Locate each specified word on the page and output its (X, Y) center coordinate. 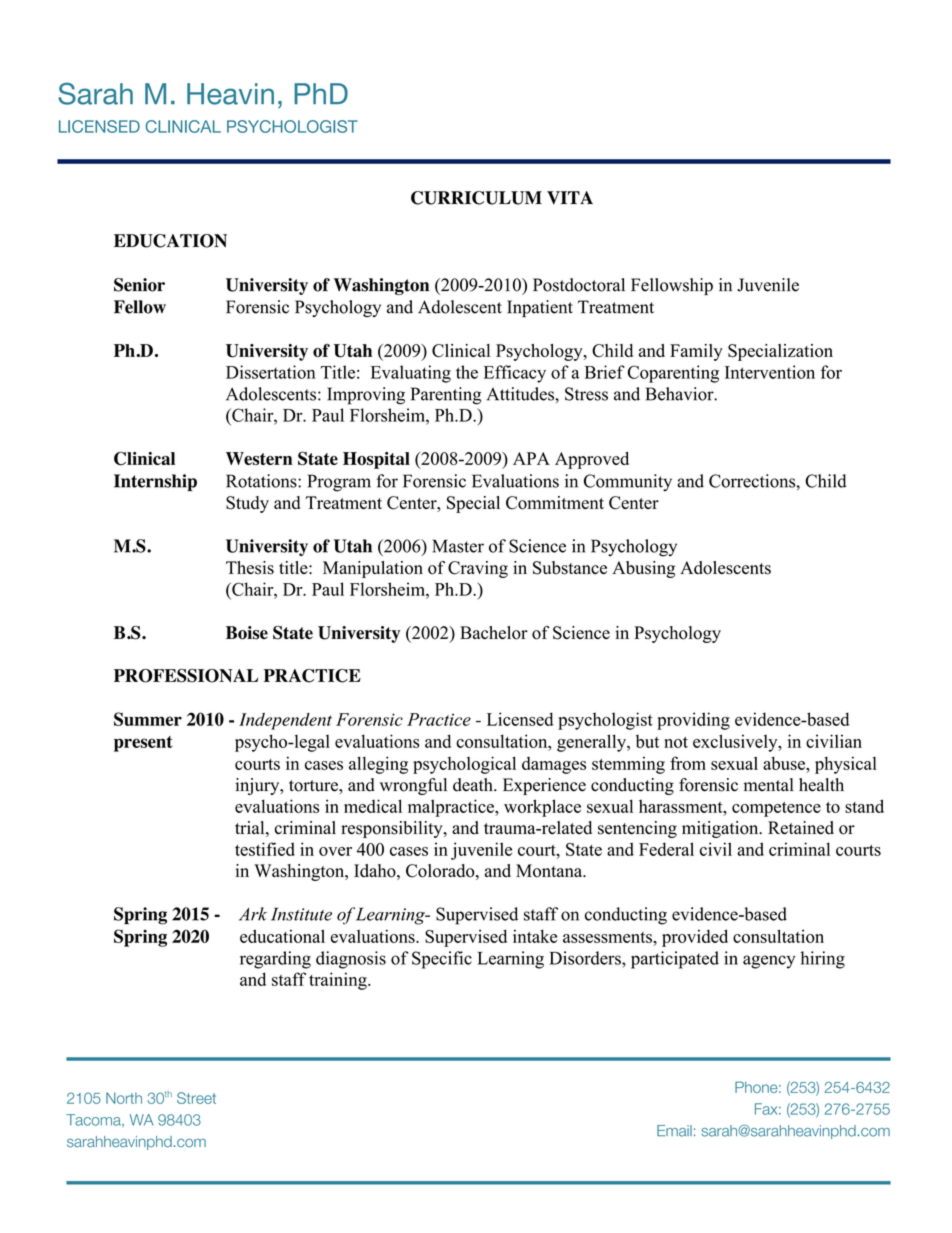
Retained (801, 828)
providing (693, 721)
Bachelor (494, 633)
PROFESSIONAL (186, 675)
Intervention (770, 372)
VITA (570, 197)
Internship (155, 482)
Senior (139, 285)
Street (196, 1098)
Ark (253, 914)
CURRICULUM (476, 198)
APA (531, 458)
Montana (550, 871)
